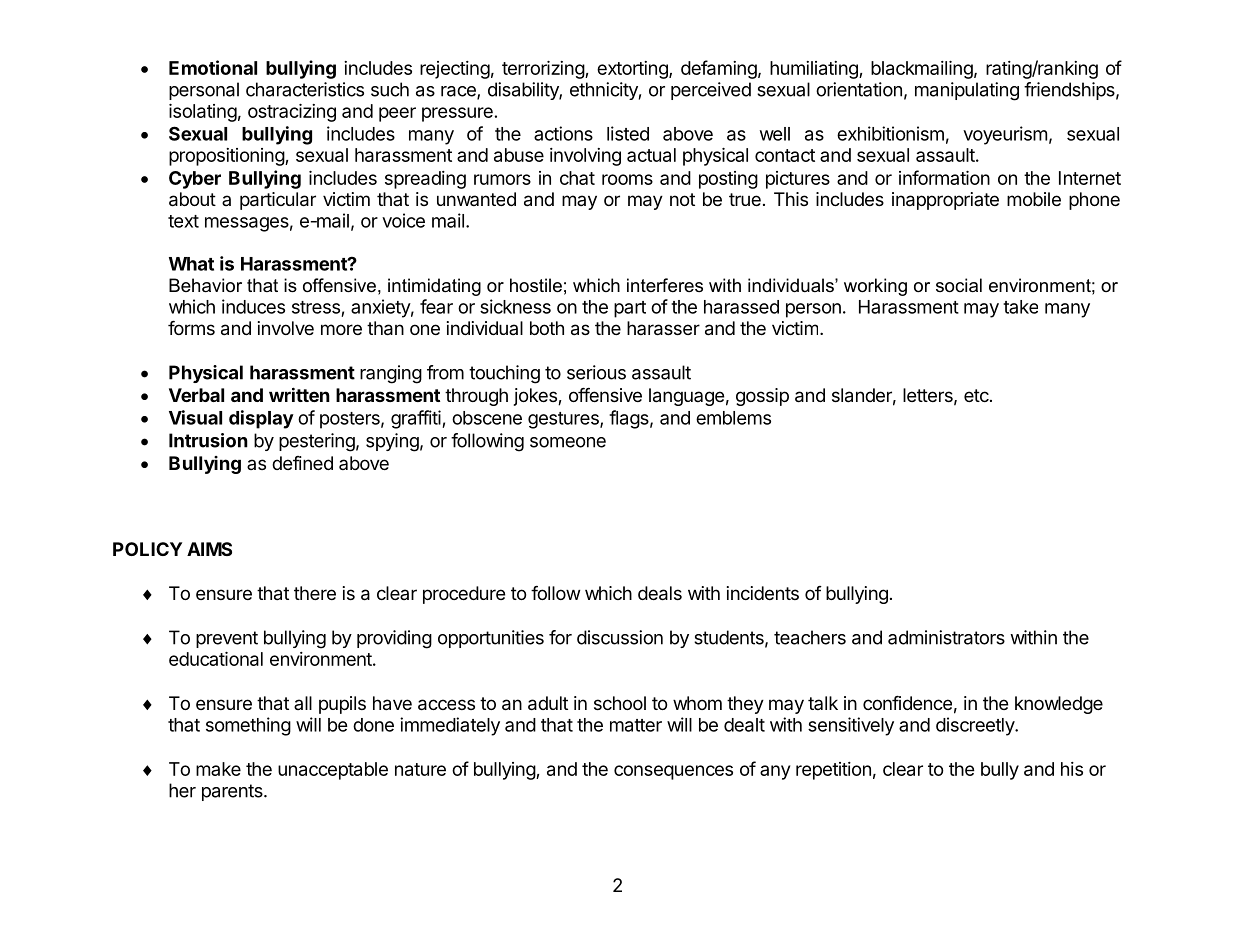  What do you see at coordinates (733, 418) in the document?
I see `emblems` at bounding box center [733, 418].
